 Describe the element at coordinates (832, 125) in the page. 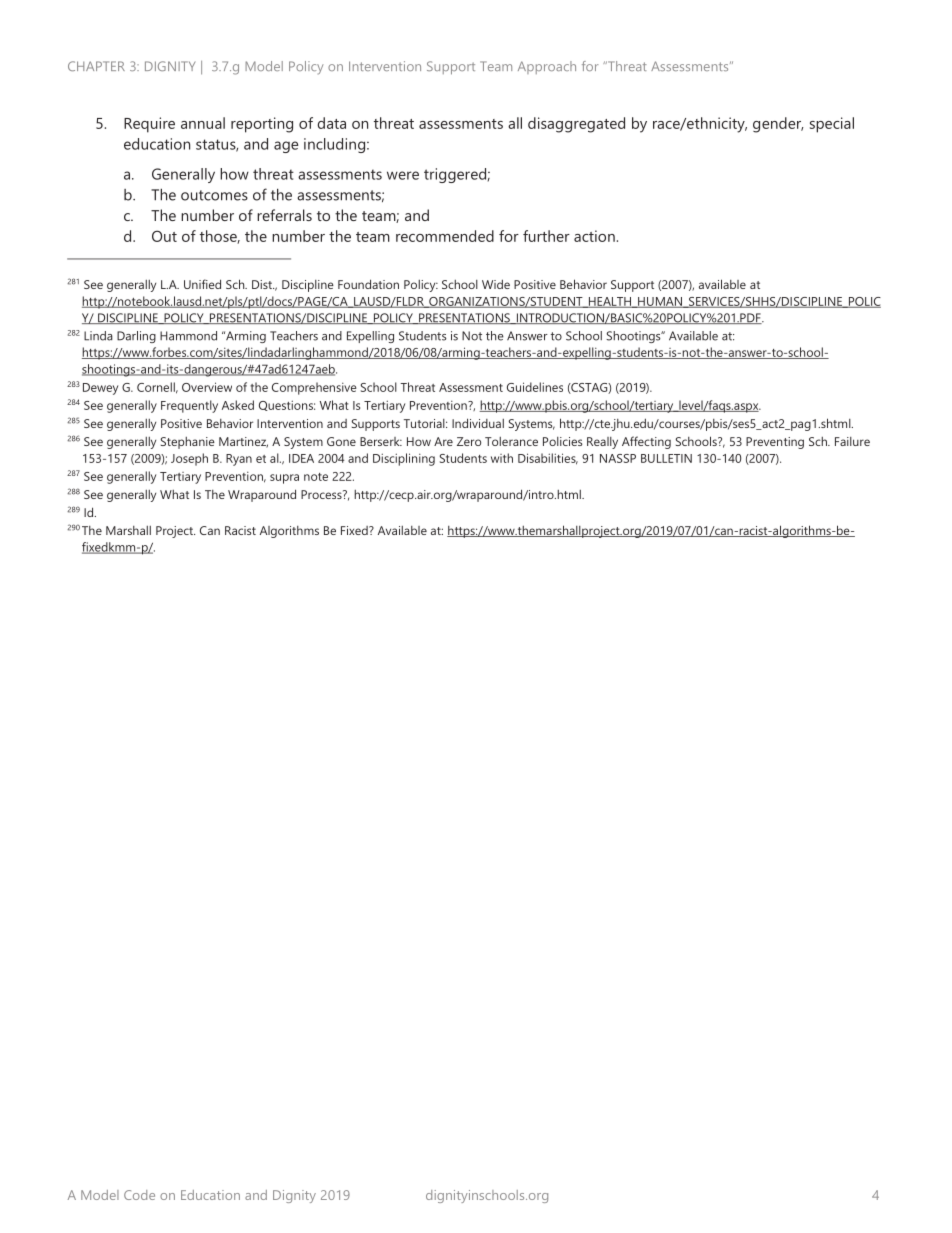

I see `special` at that location.
